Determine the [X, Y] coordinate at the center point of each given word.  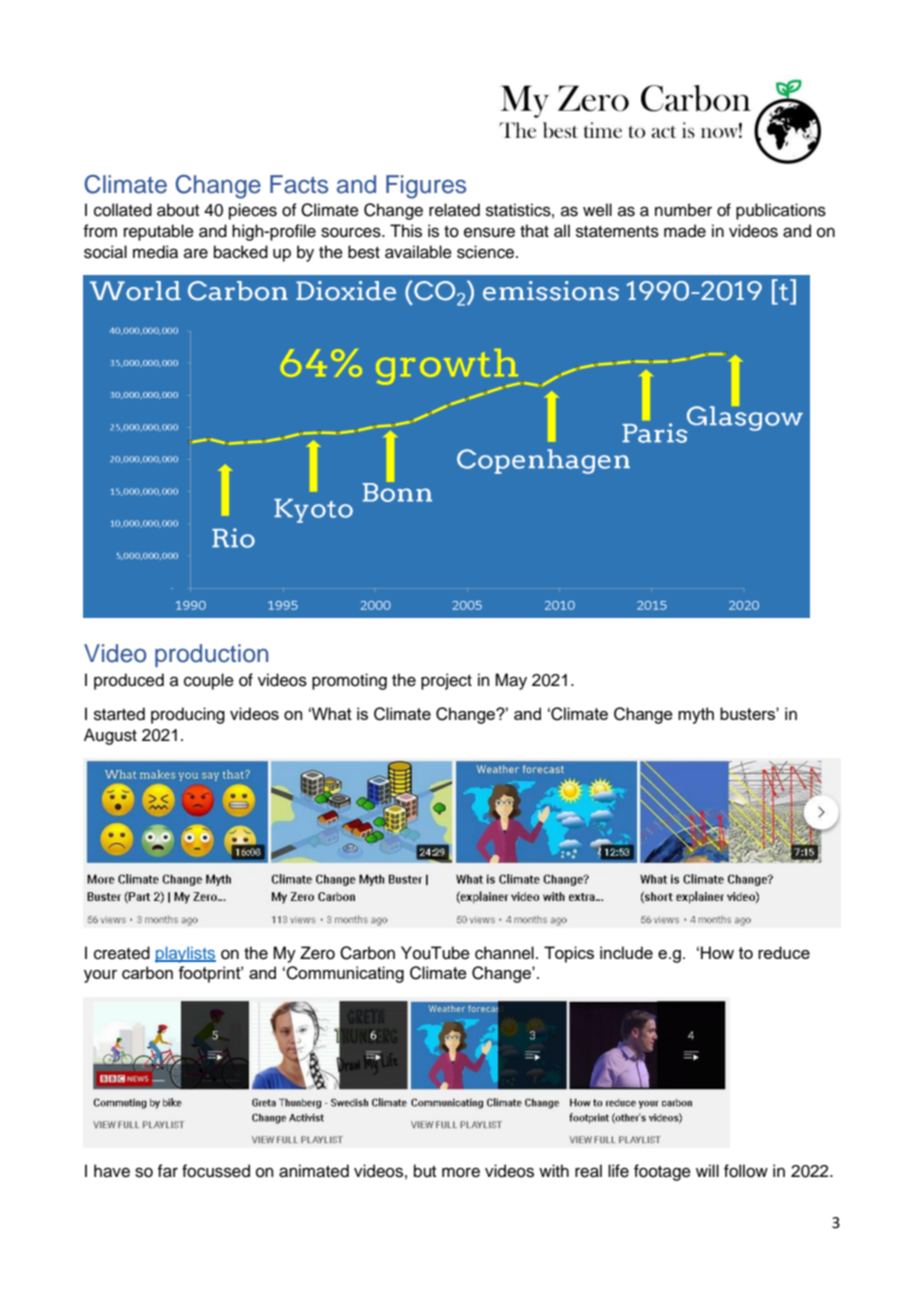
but [425, 1171]
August [110, 736]
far [167, 1171]
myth [696, 715]
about [178, 210]
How [717, 952]
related [454, 210]
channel [504, 953]
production [211, 655]
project [446, 681]
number [683, 210]
